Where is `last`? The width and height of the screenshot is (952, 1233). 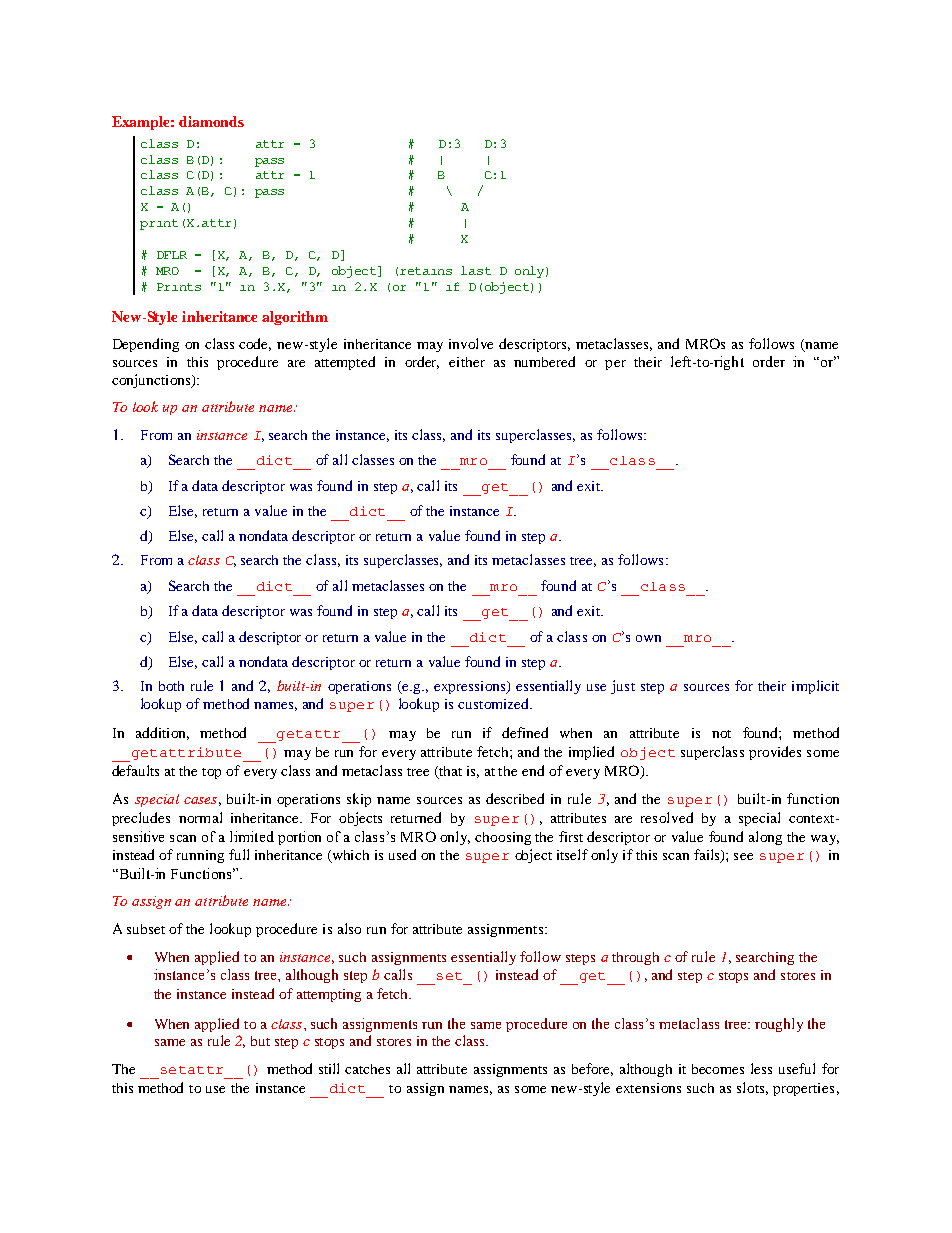 last is located at coordinates (476, 270).
